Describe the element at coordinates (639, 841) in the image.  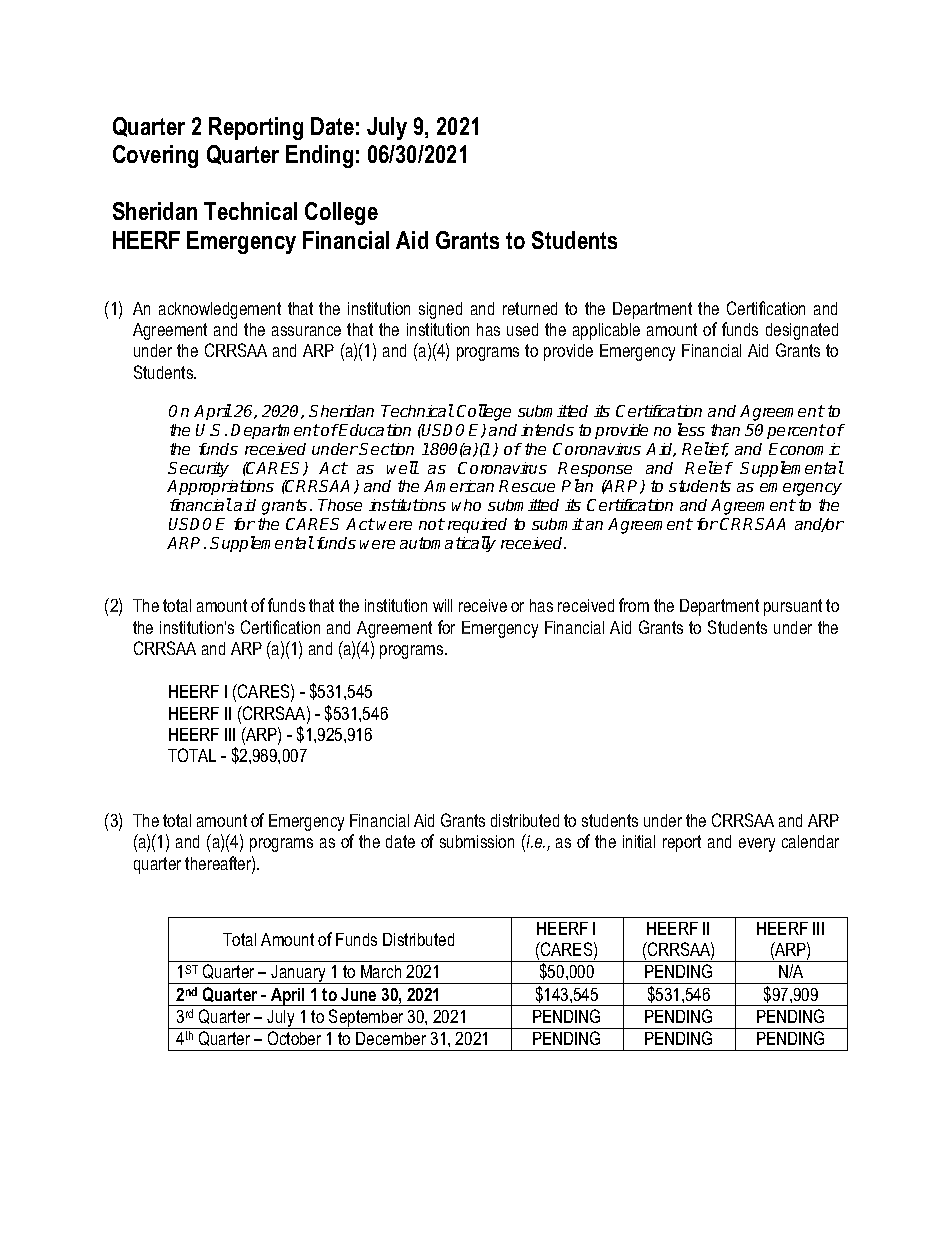
I see `initial` at that location.
